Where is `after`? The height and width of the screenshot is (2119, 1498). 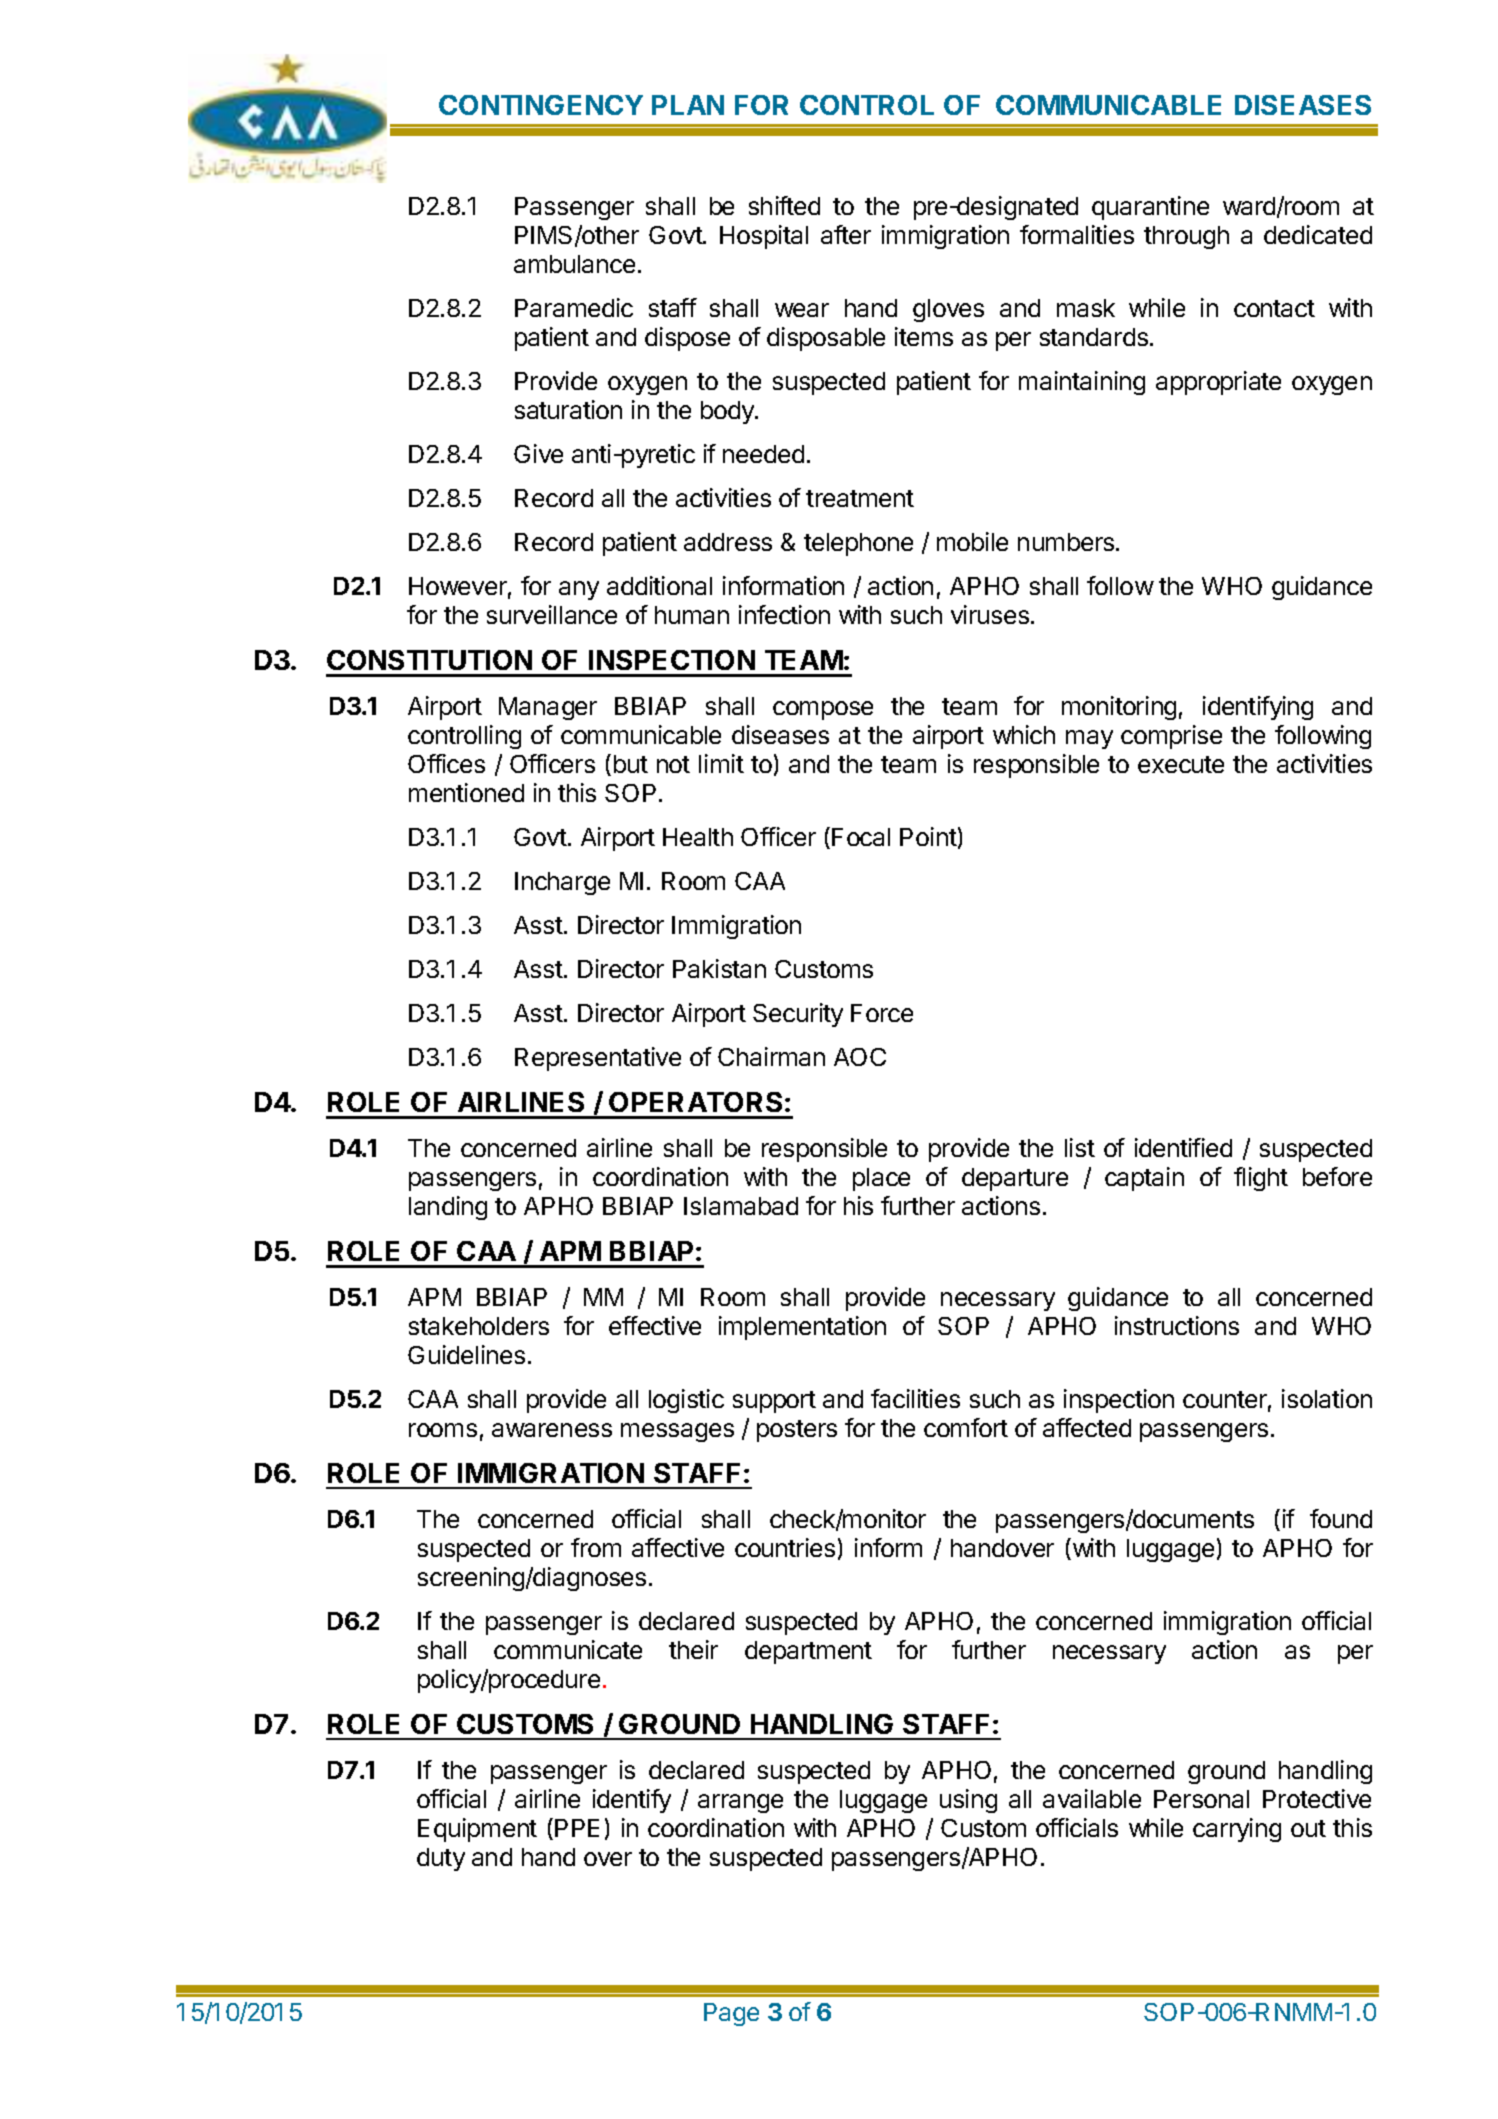
after is located at coordinates (846, 234).
